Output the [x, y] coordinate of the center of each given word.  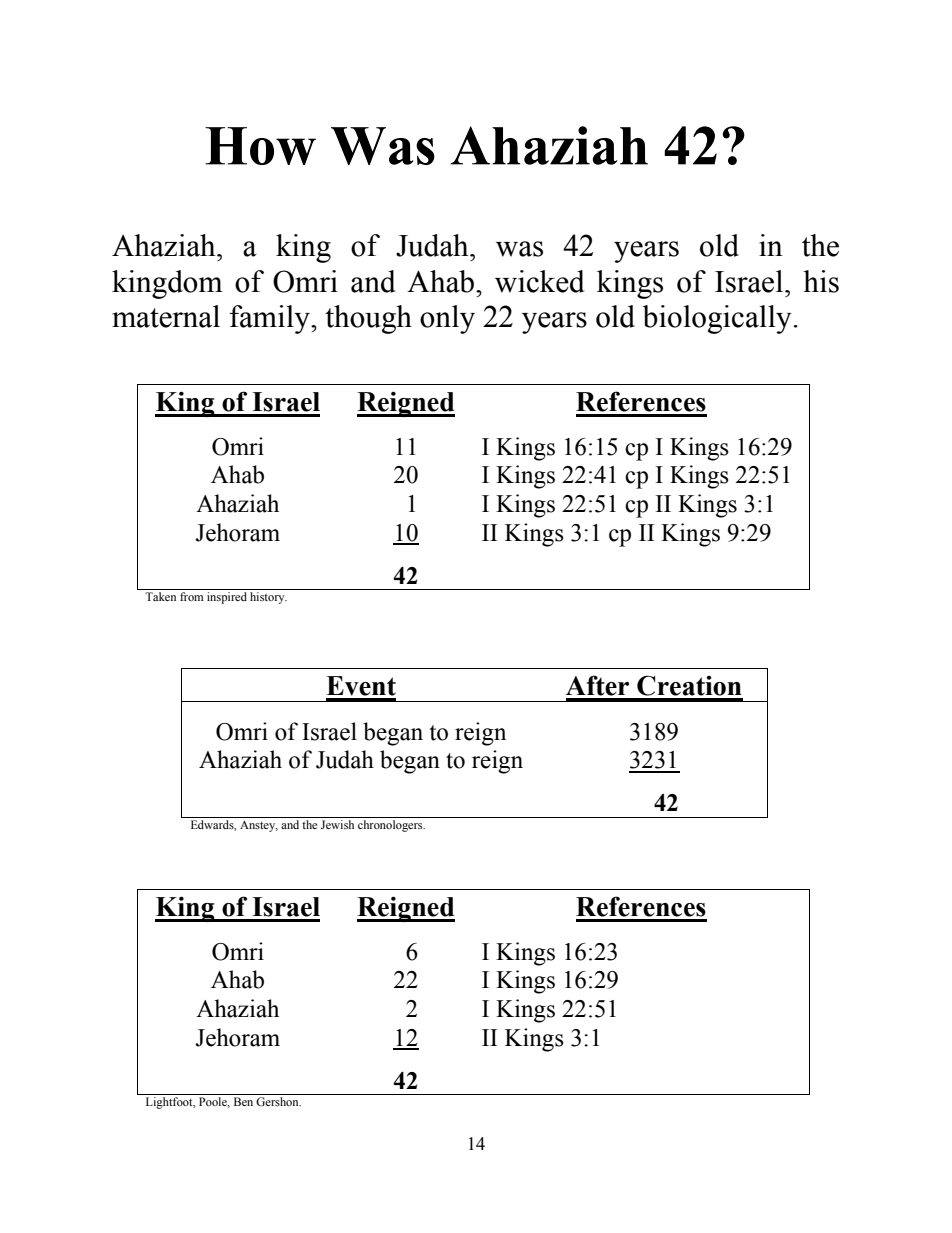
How [260, 146]
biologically [717, 319]
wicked [540, 281]
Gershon [278, 1101]
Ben [243, 1101]
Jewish [337, 824]
